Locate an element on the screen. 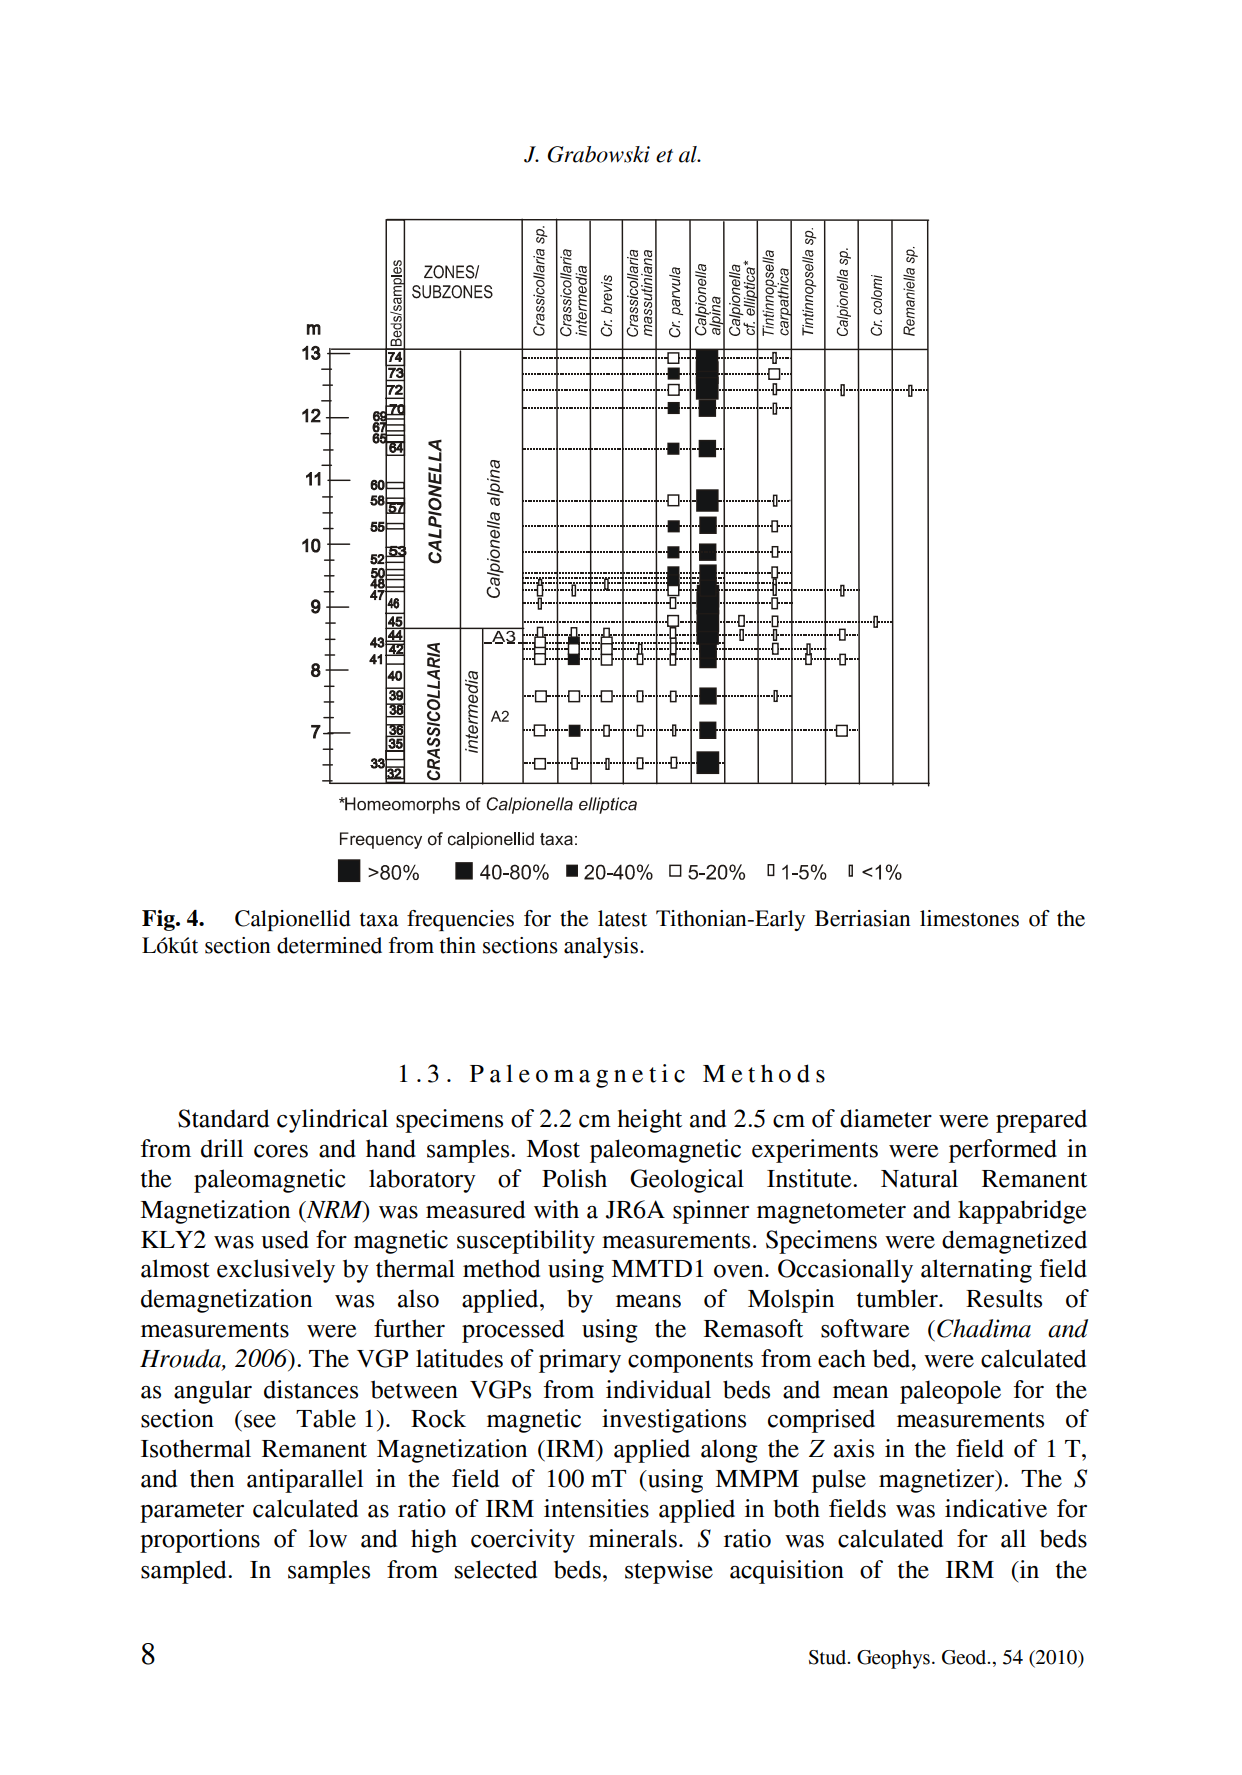 This screenshot has height=1775, width=1242. Geod is located at coordinates (965, 1657).
